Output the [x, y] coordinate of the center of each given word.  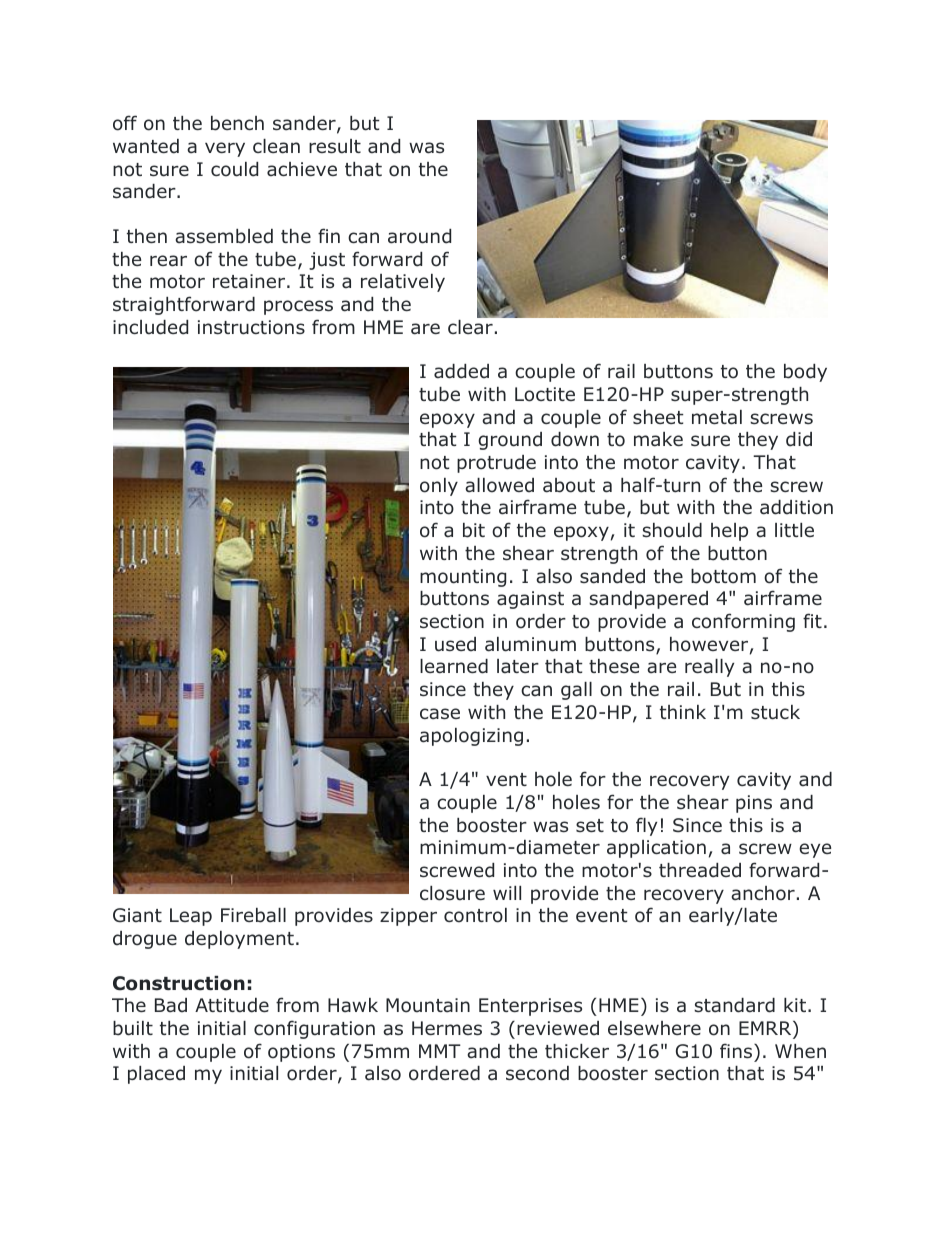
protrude [496, 464]
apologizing [471, 737]
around [419, 236]
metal [717, 417]
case [440, 714]
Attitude [232, 1005]
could [234, 169]
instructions [251, 327]
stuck [775, 712]
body [805, 373]
